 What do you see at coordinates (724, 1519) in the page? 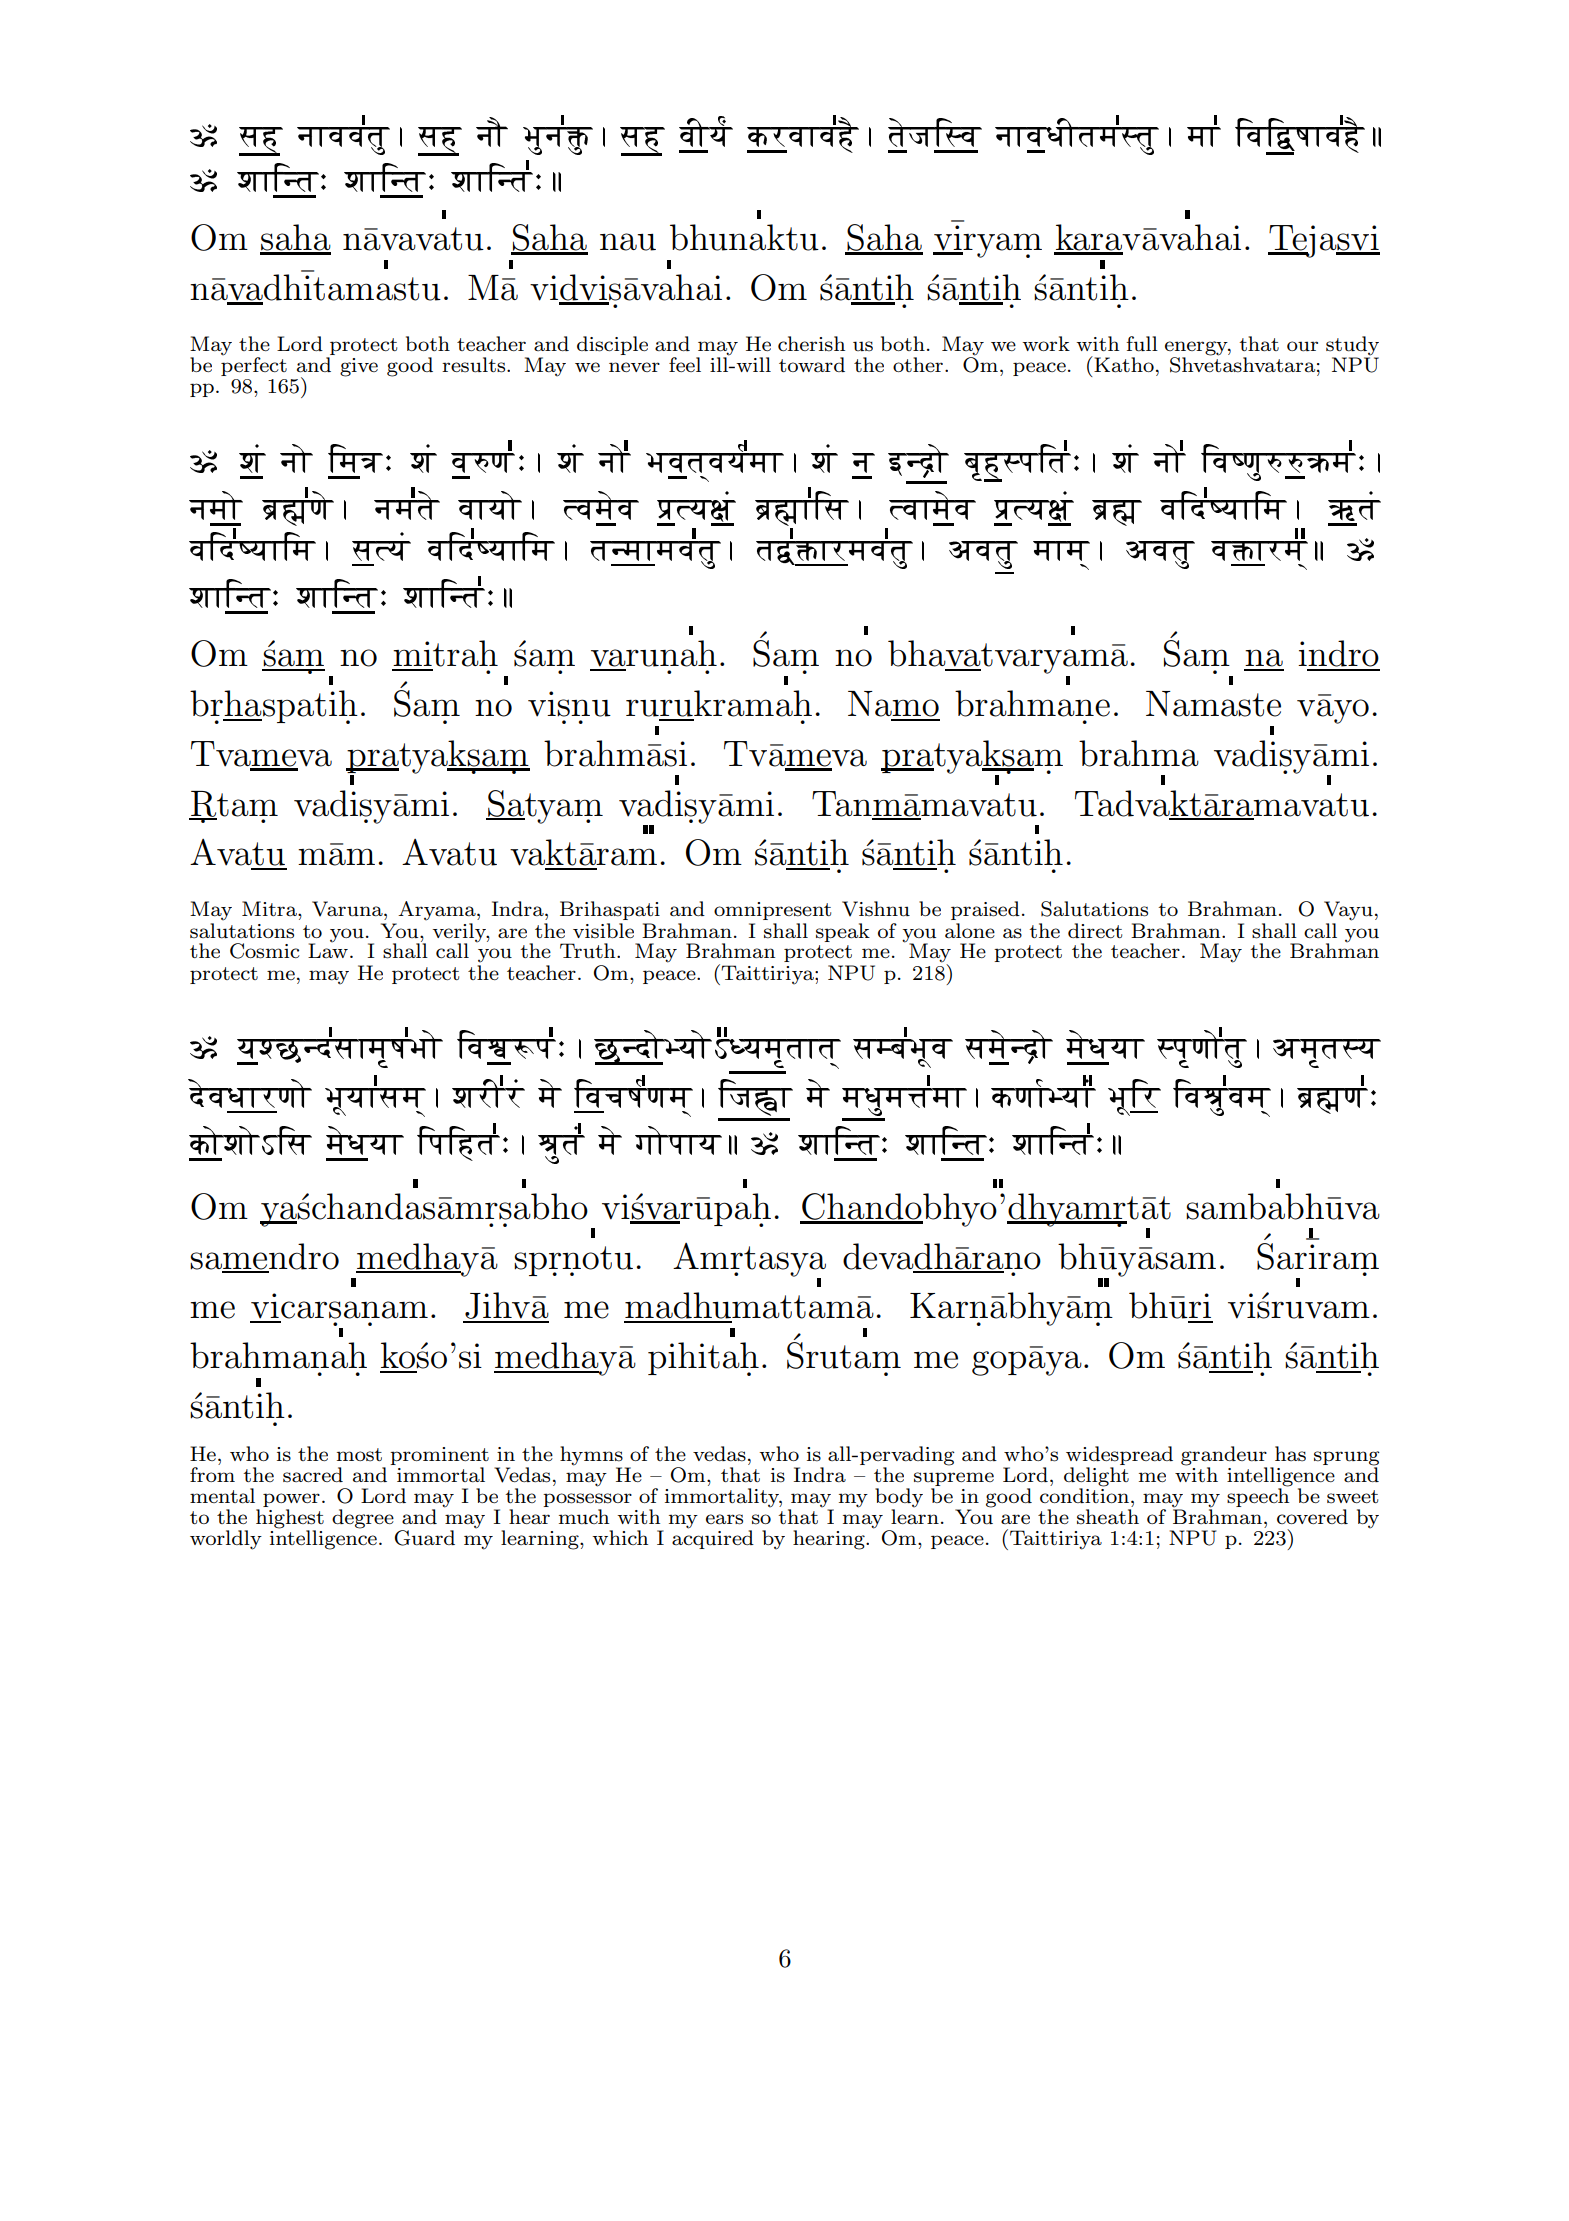
I see `ears` at bounding box center [724, 1519].
